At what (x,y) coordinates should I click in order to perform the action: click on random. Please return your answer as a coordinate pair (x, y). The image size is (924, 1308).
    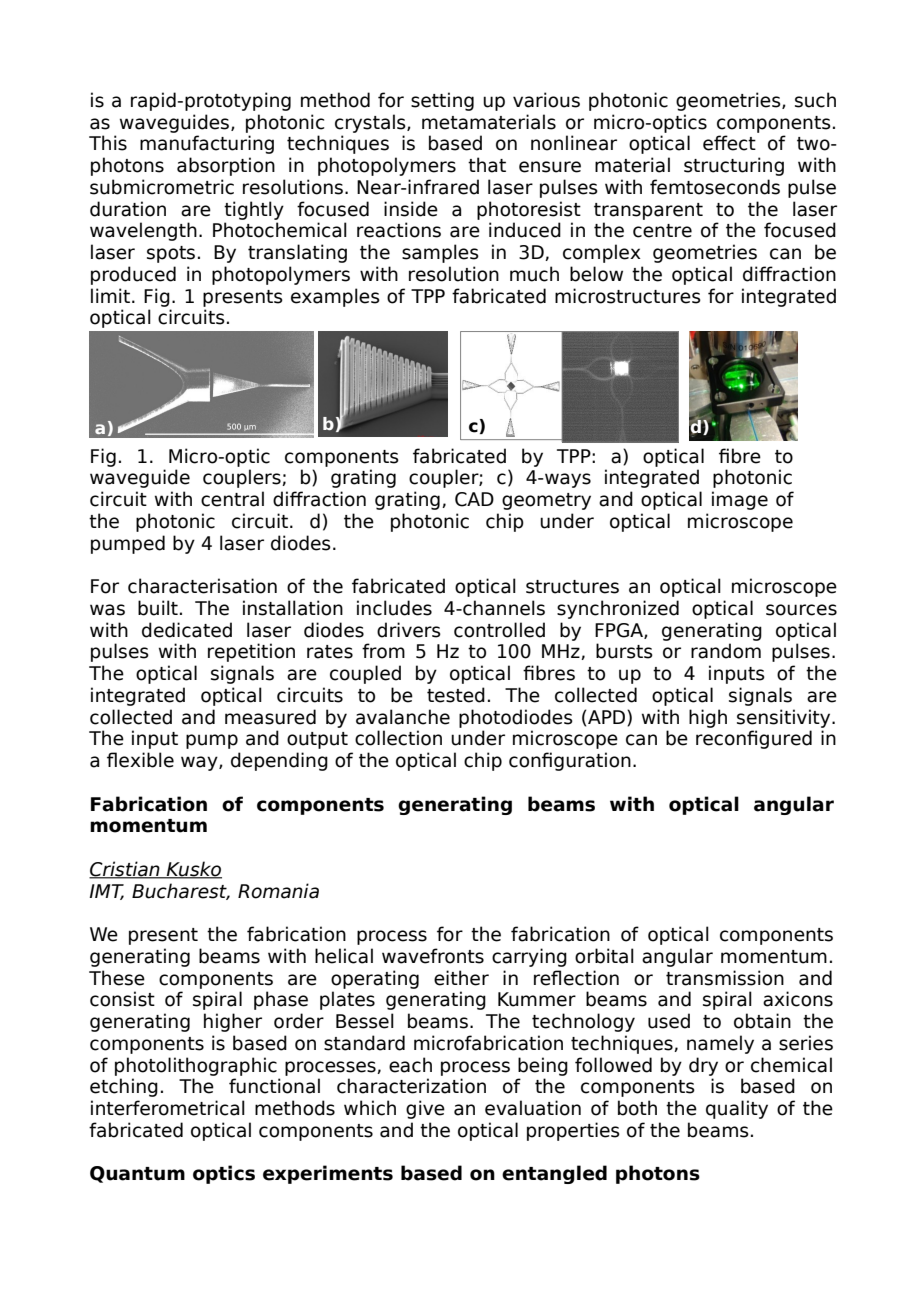
    Looking at the image, I should click on (726, 651).
